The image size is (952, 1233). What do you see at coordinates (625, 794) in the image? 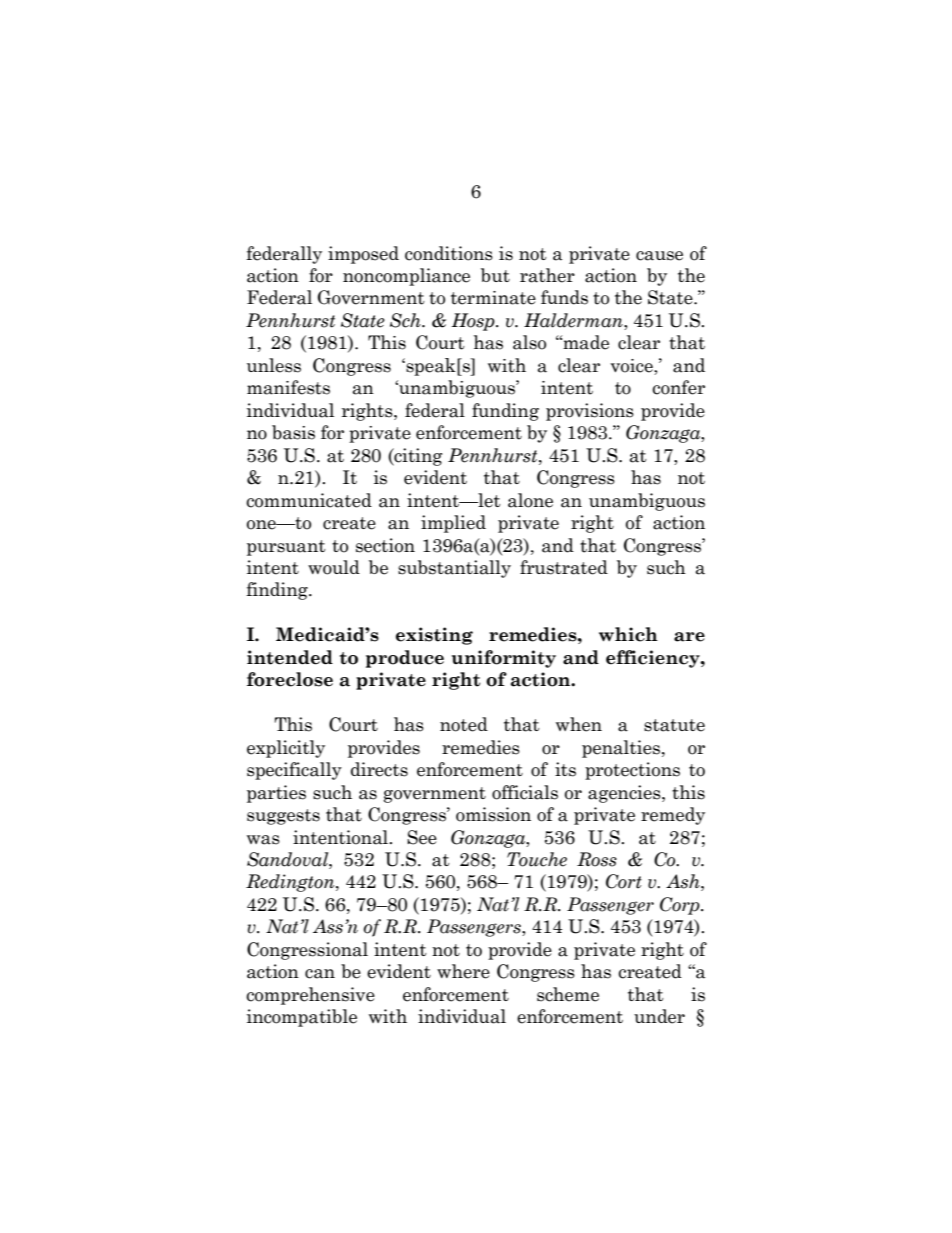
I see `agencies` at bounding box center [625, 794].
